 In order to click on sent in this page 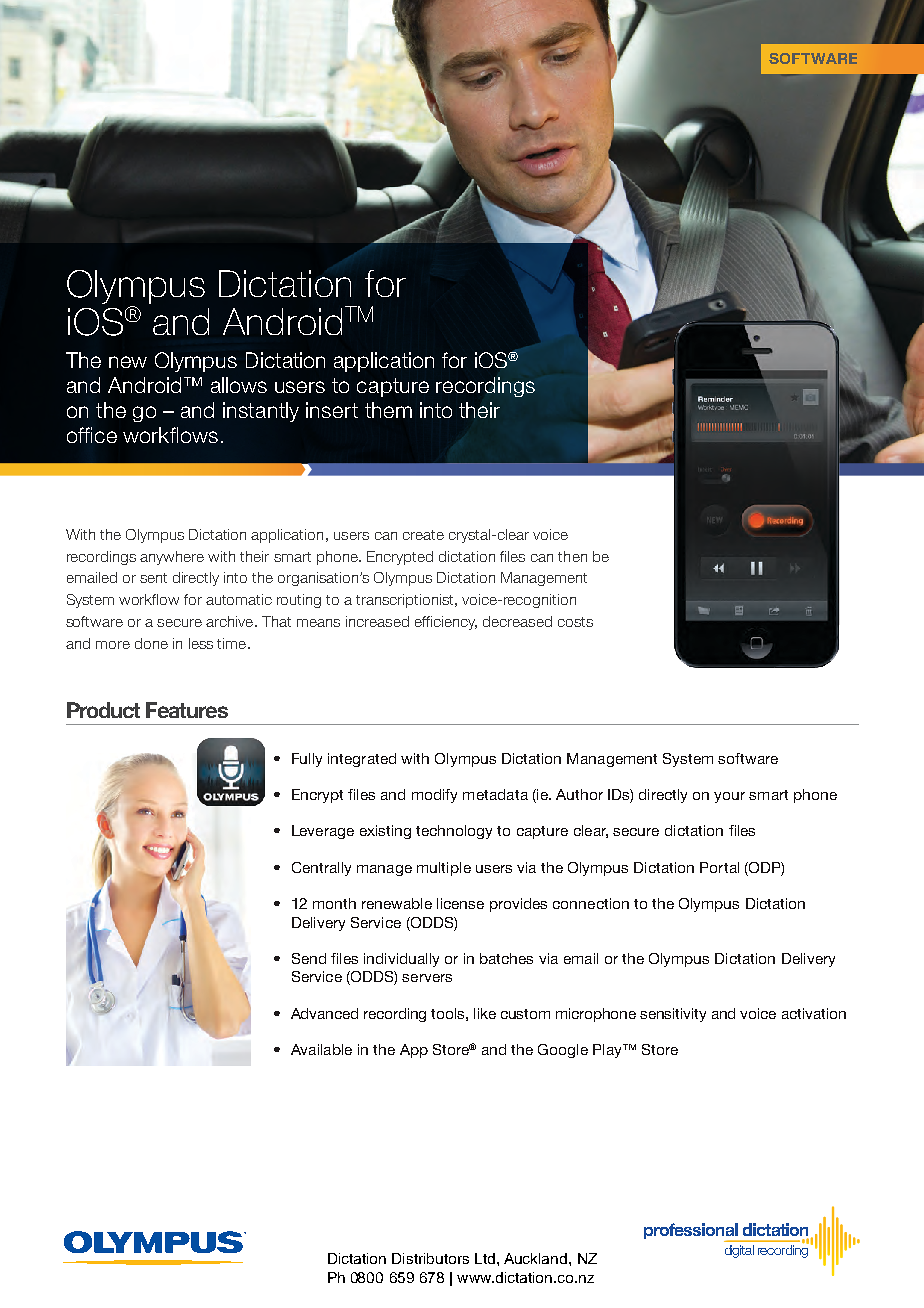, I will do `click(153, 578)`.
